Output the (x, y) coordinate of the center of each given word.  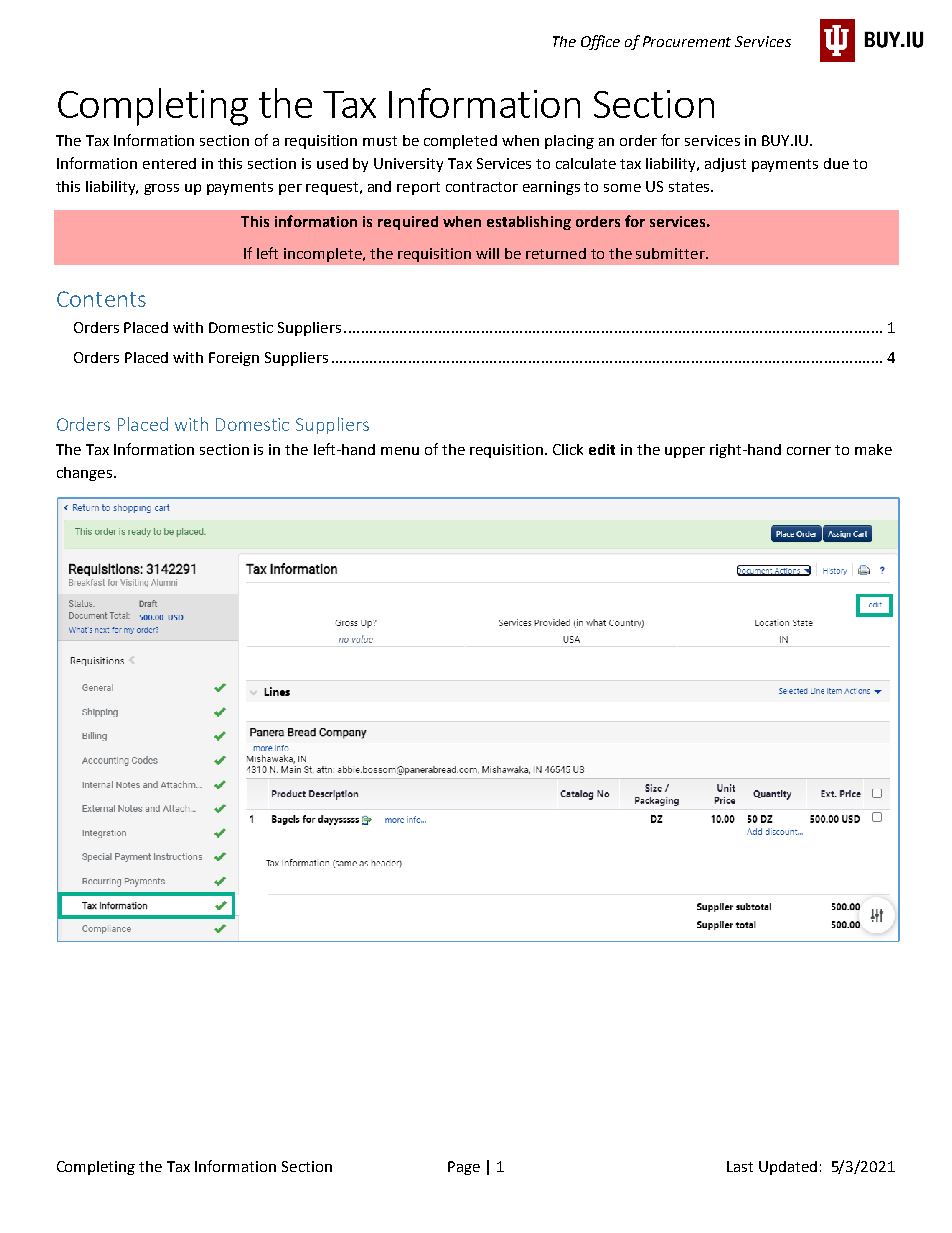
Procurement (687, 41)
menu (400, 451)
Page (464, 1168)
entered (169, 163)
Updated (788, 1168)
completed (460, 142)
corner (809, 451)
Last (740, 1166)
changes (84, 474)
